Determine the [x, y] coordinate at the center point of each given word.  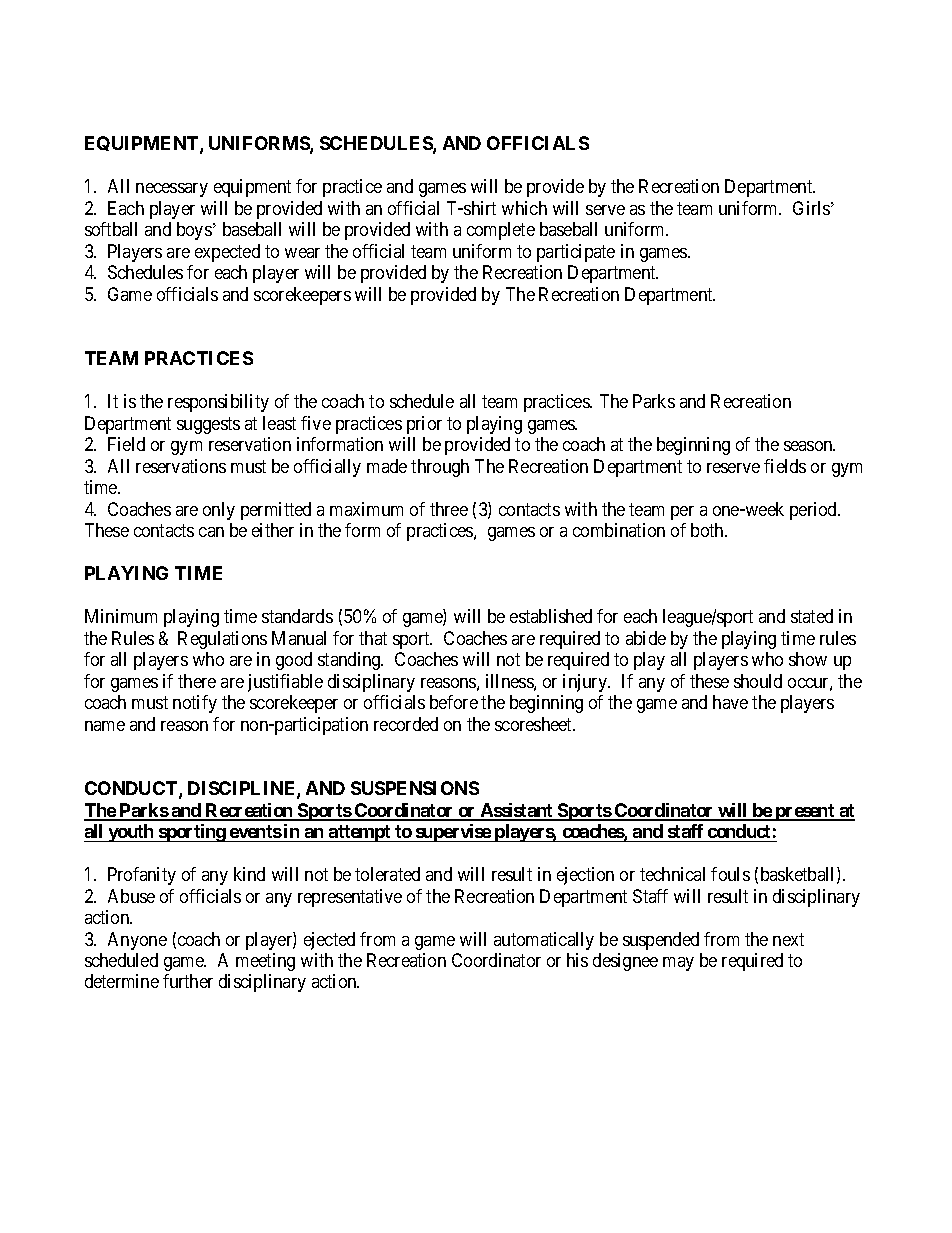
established [551, 616]
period [815, 511]
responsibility [218, 403]
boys [194, 231]
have [730, 702]
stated [812, 616]
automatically [544, 941]
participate [576, 253]
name [105, 726]
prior [424, 425]
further [188, 981]
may [678, 964]
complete [501, 231]
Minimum [121, 616]
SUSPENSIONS [415, 788]
